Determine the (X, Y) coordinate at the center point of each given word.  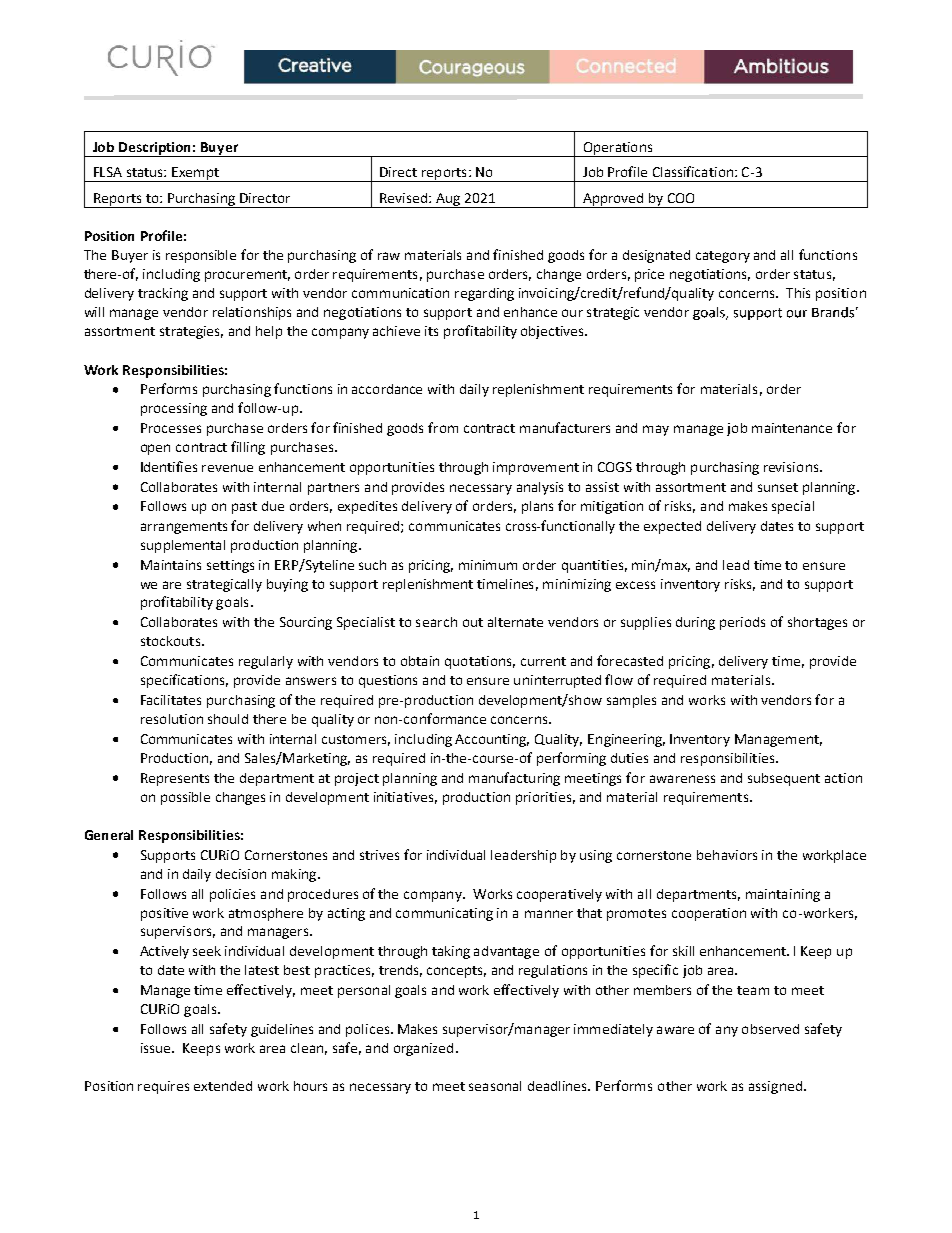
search (436, 622)
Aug (448, 200)
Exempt (196, 174)
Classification (694, 171)
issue (157, 1048)
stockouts (170, 641)
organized (423, 1049)
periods (742, 623)
